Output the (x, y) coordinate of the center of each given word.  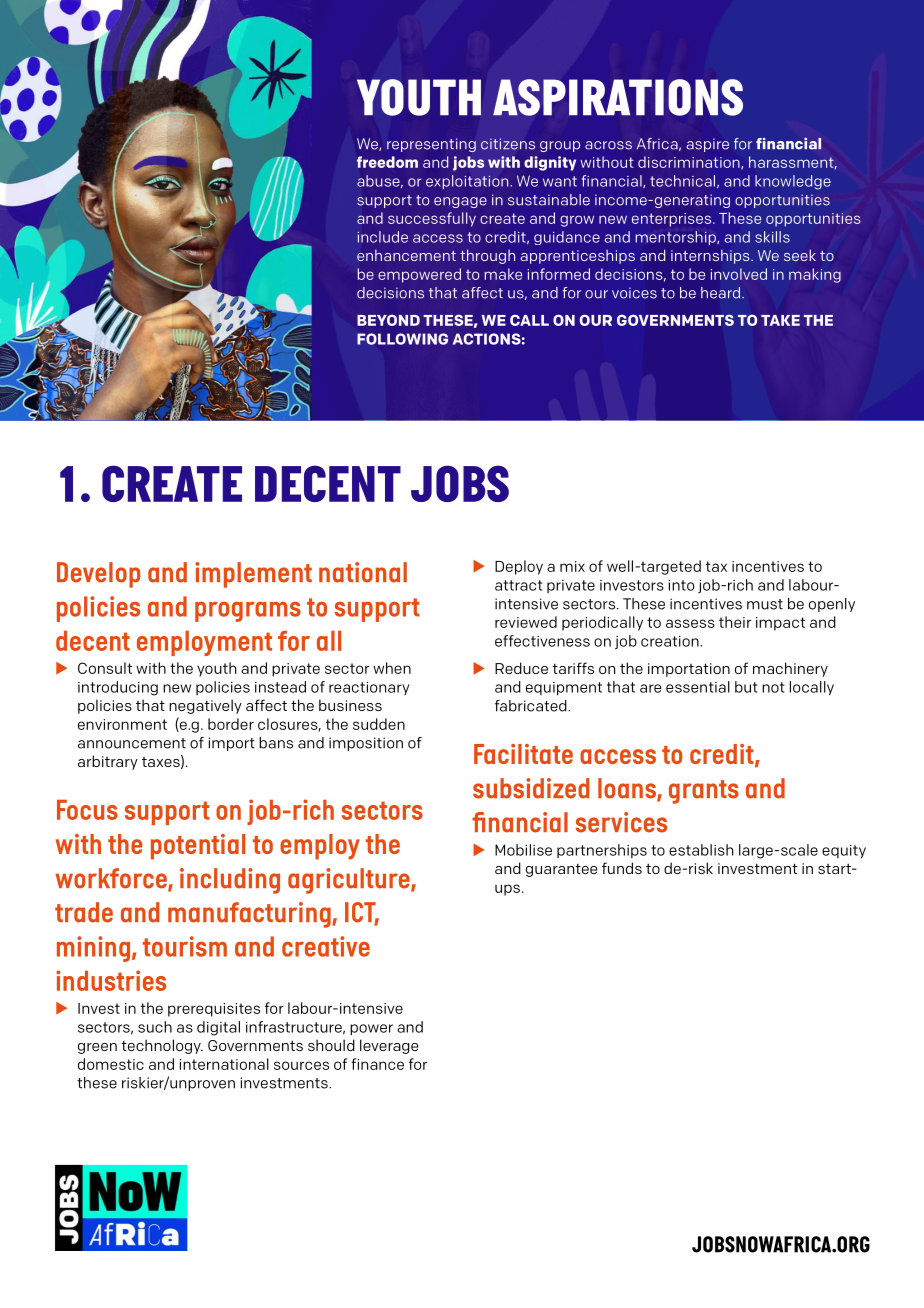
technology (162, 1046)
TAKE (780, 320)
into (681, 585)
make (503, 274)
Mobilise (523, 850)
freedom (387, 162)
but (746, 687)
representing (431, 145)
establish (701, 850)
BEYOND (388, 320)
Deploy (519, 567)
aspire (708, 145)
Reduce (521, 668)
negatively (205, 706)
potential (198, 847)
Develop (98, 575)
